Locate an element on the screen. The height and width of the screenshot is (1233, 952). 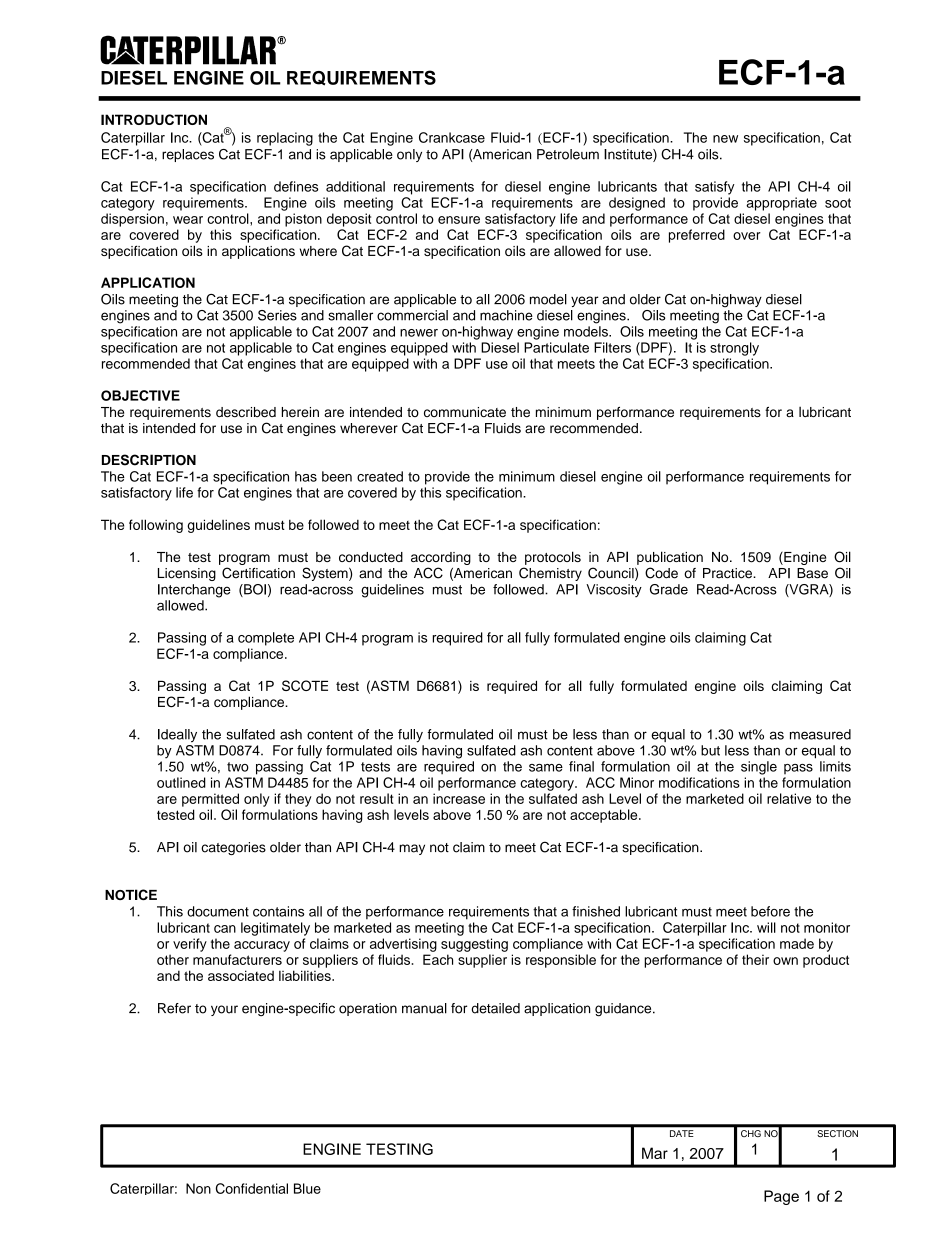
Crankcase is located at coordinates (452, 137).
